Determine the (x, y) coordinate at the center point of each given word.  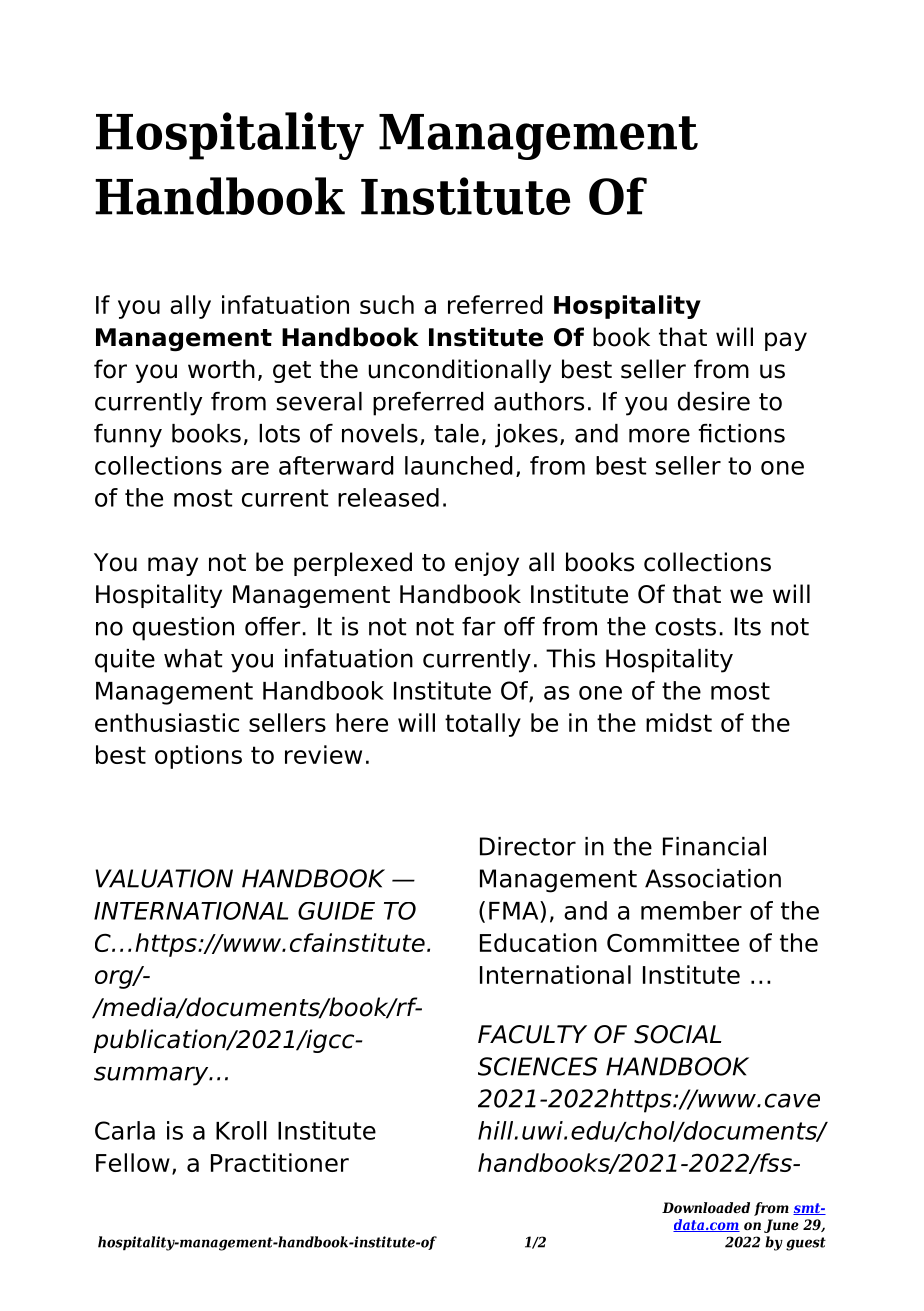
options (198, 757)
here (362, 722)
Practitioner (280, 1162)
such (387, 304)
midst (679, 722)
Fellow (133, 1162)
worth (221, 369)
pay (786, 341)
